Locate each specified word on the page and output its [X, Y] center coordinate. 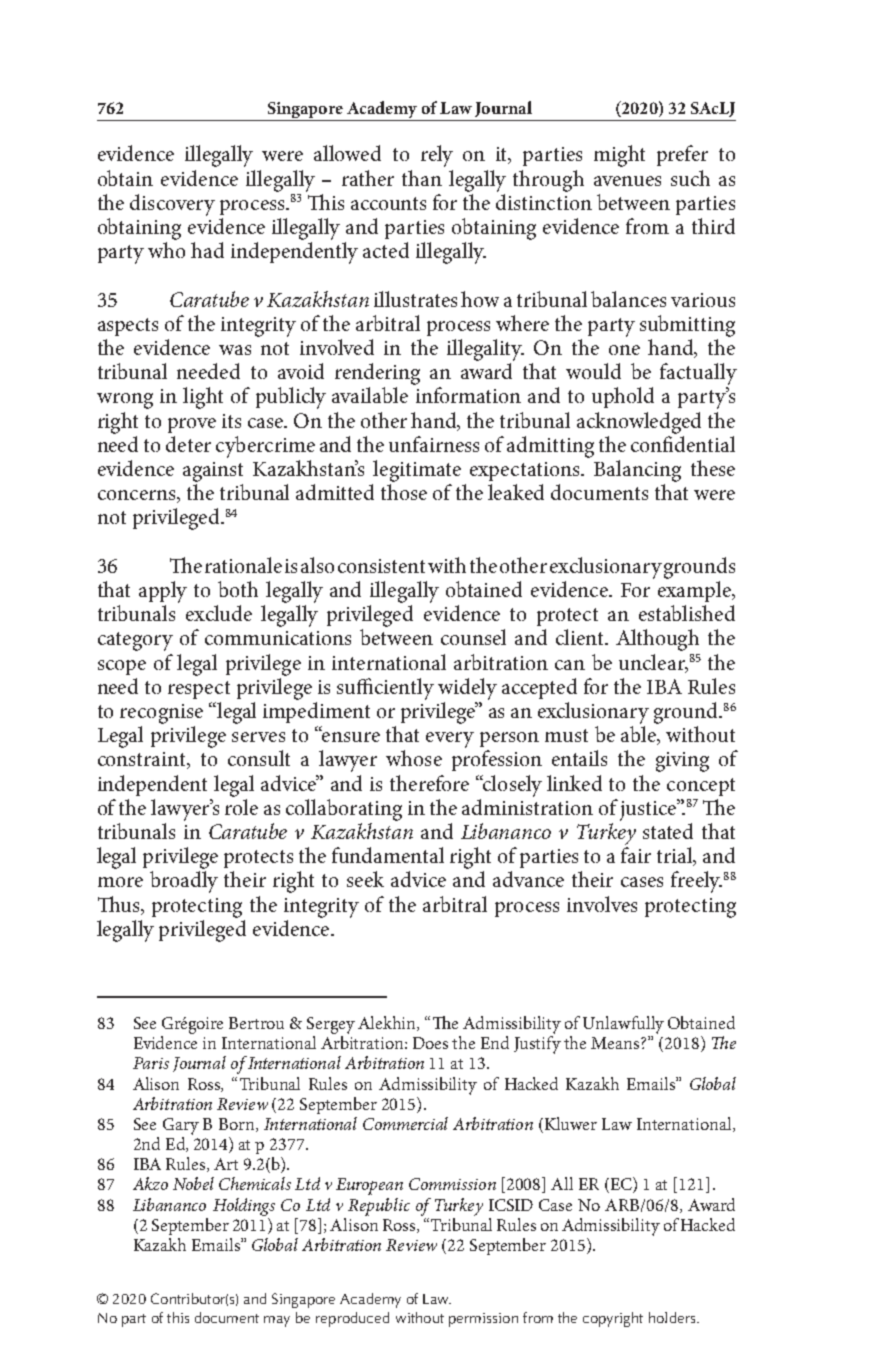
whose [414, 758]
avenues [627, 181]
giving [682, 762]
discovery [172, 205]
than [422, 178]
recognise [161, 714]
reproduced [352, 1319]
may [277, 1321]
